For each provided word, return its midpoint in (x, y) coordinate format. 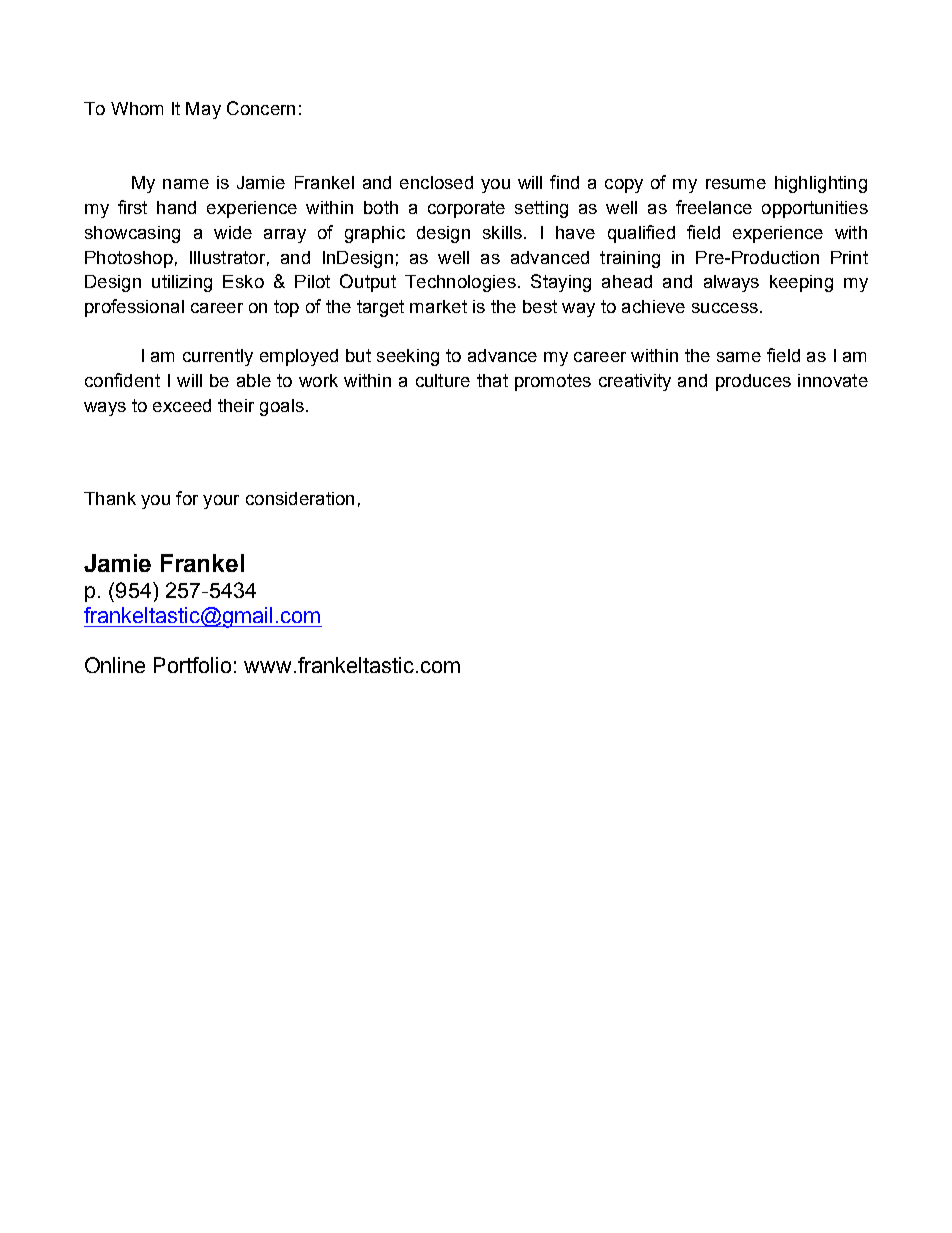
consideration (300, 498)
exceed (182, 405)
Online (115, 665)
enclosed (436, 182)
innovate (833, 380)
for (187, 498)
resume (736, 184)
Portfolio (192, 665)
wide (233, 232)
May (203, 110)
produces (753, 382)
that (492, 380)
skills (502, 232)
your (221, 502)
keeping (801, 283)
